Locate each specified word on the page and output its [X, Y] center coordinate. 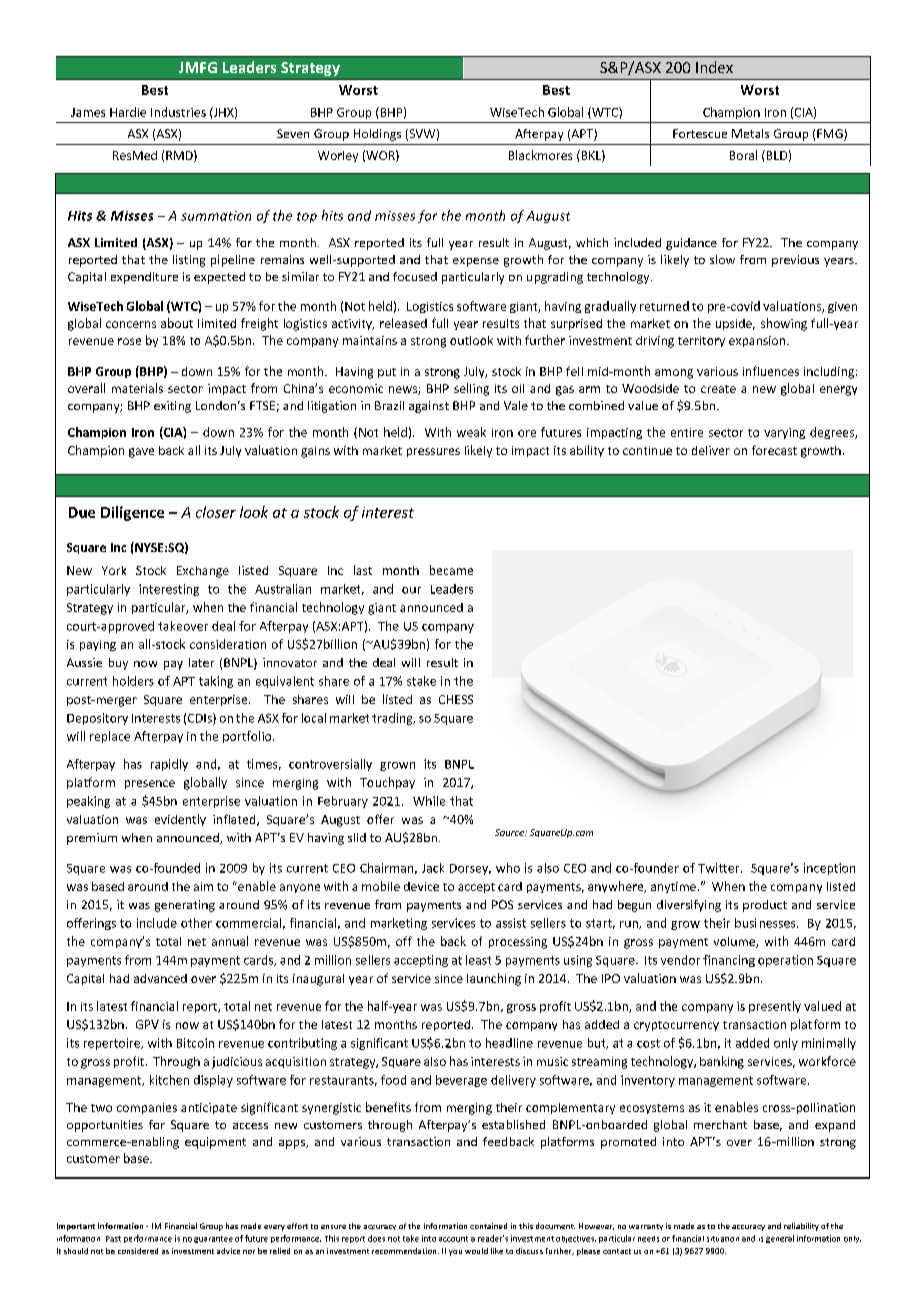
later [201, 662]
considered [138, 1251]
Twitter [720, 868]
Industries [178, 112]
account [453, 1239]
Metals [750, 133]
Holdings [377, 135]
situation [723, 1239]
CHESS [456, 699]
